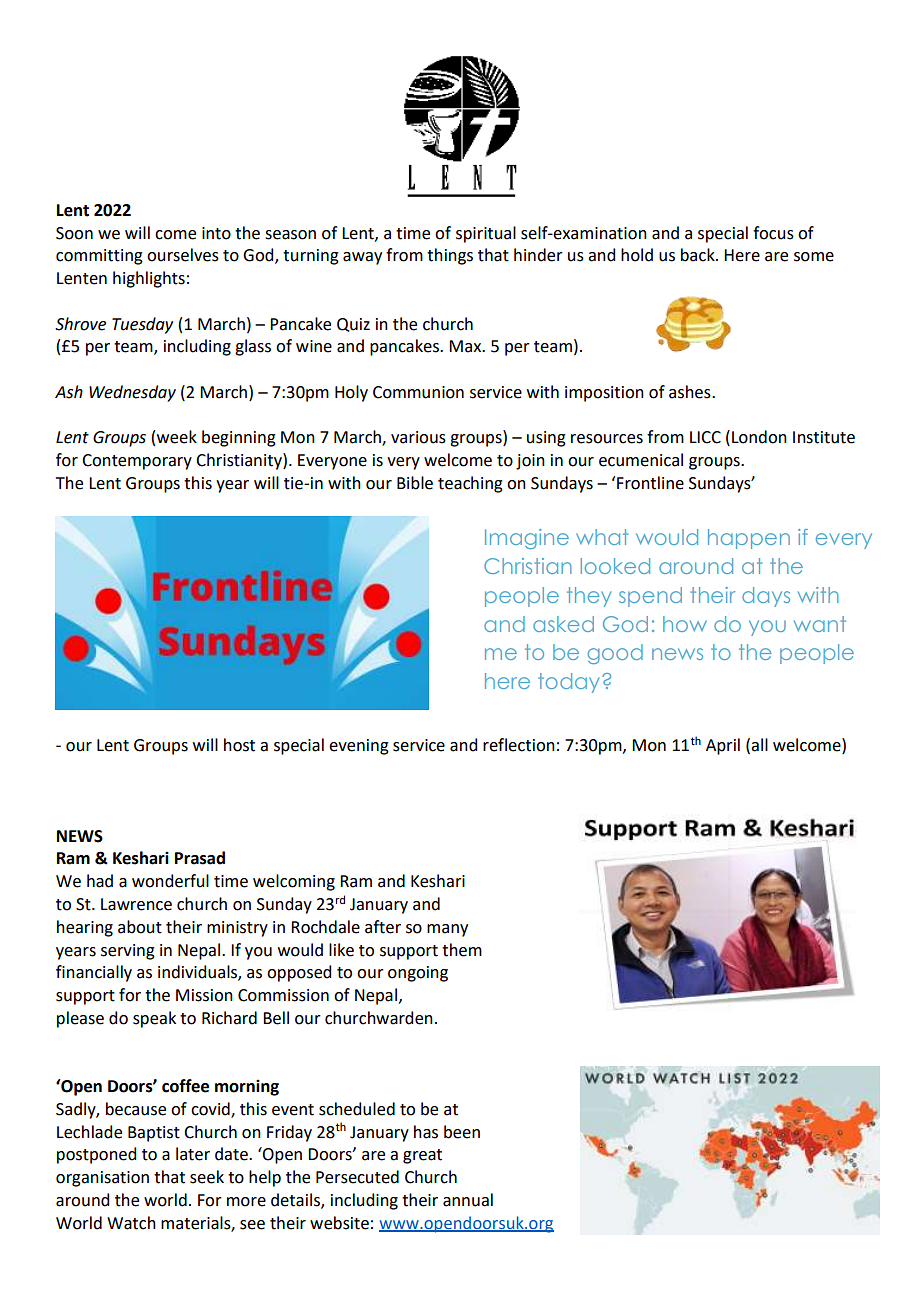 The width and height of the page is (924, 1308). I want to click on things, so click(450, 256).
